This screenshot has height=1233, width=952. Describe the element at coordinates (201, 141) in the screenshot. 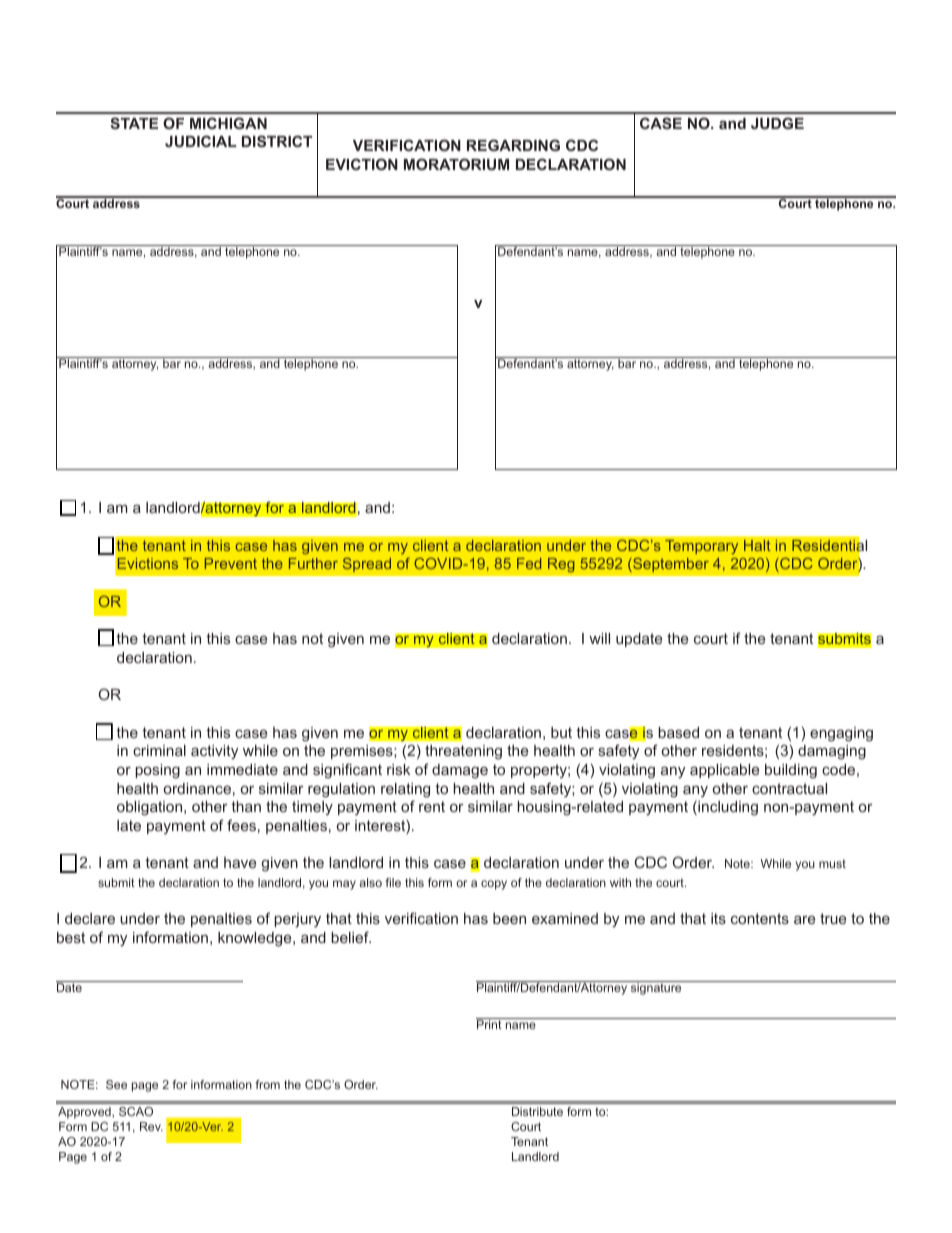

I see `JUDICIAL` at that location.
